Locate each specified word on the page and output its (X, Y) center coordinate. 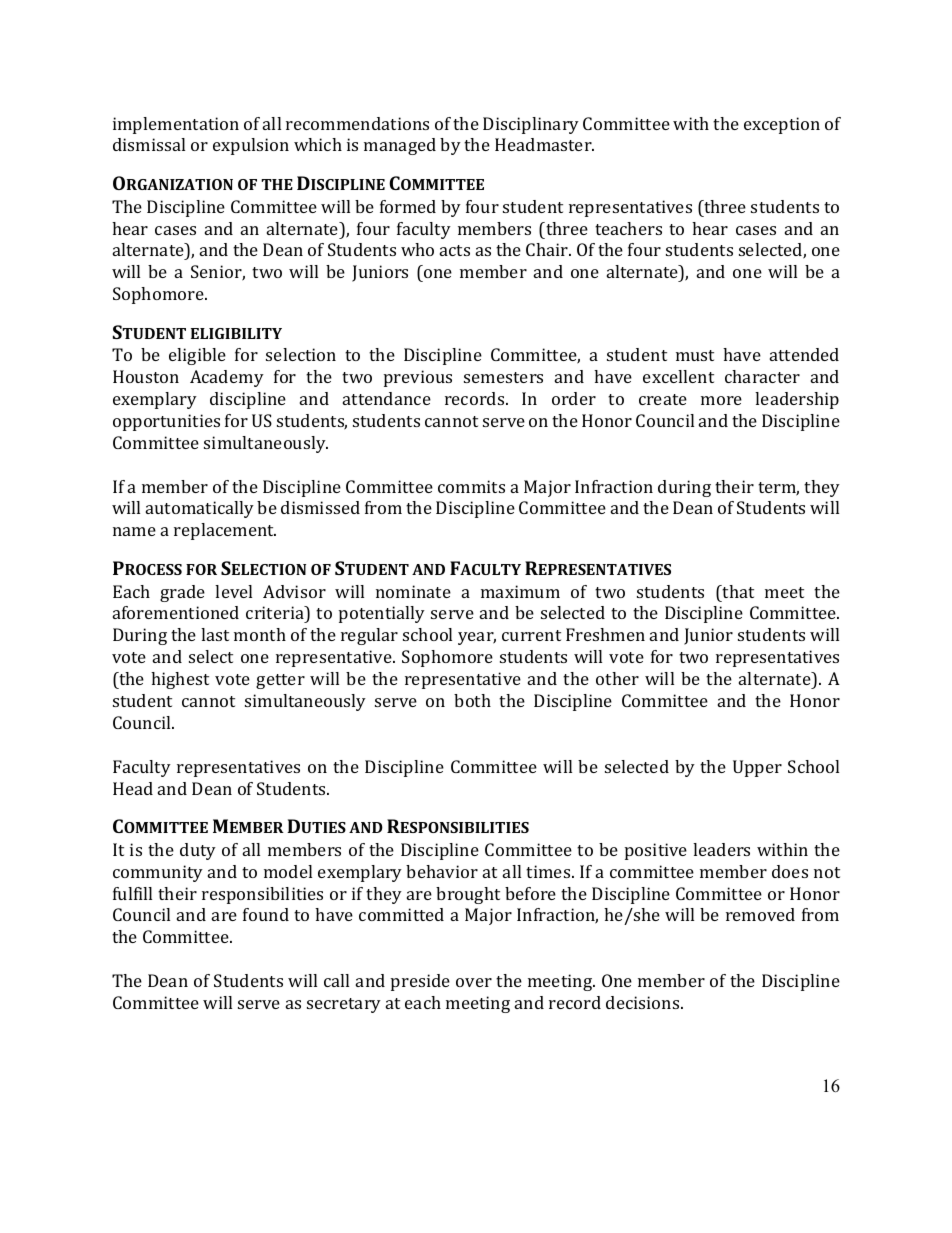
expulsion (251, 146)
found (266, 914)
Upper (757, 768)
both (472, 700)
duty (198, 851)
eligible (197, 356)
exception (782, 125)
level (233, 591)
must (695, 355)
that (737, 591)
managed (400, 146)
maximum (520, 591)
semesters (503, 377)
